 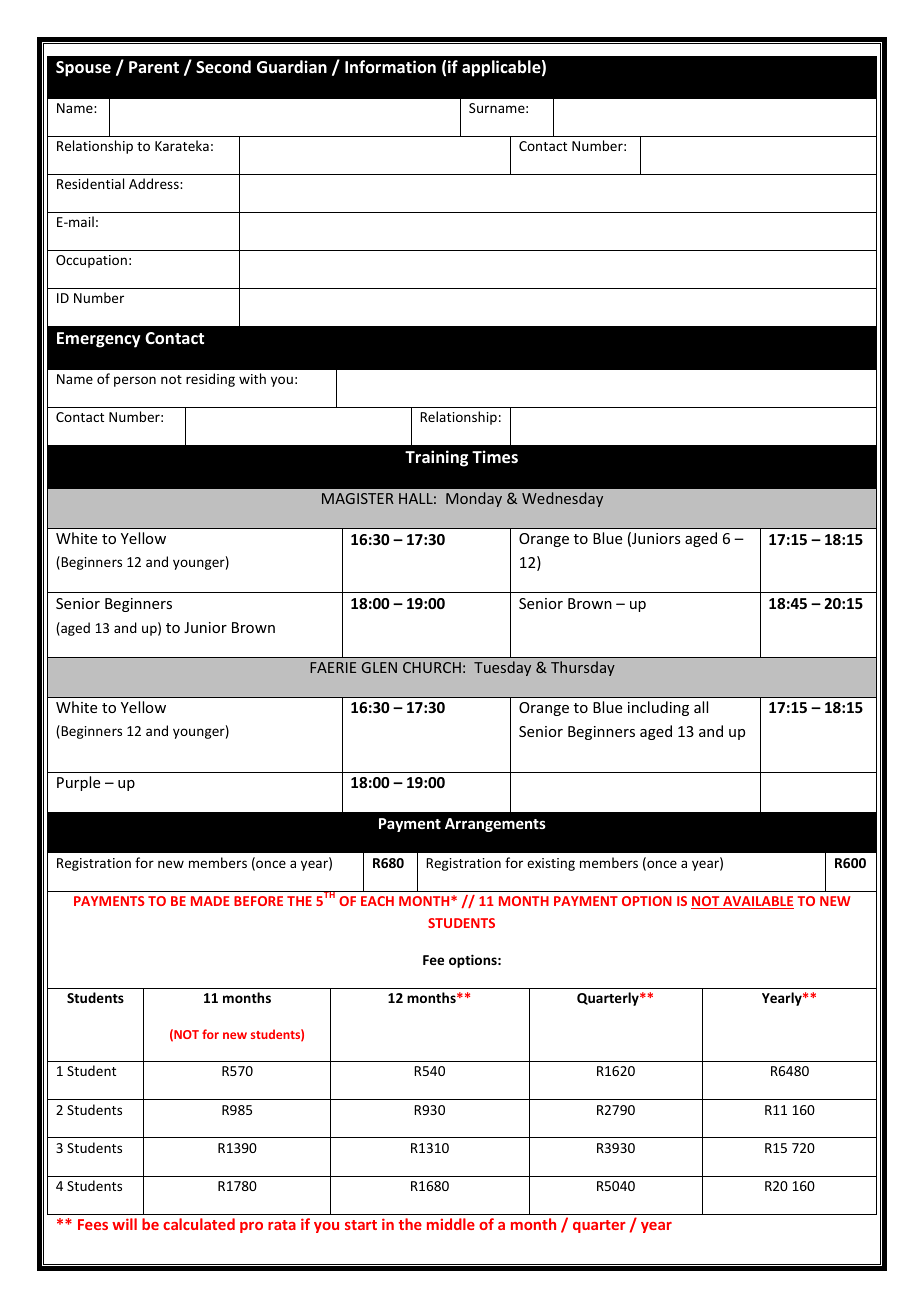 What do you see at coordinates (78, 783) in the image?
I see `Purple` at bounding box center [78, 783].
